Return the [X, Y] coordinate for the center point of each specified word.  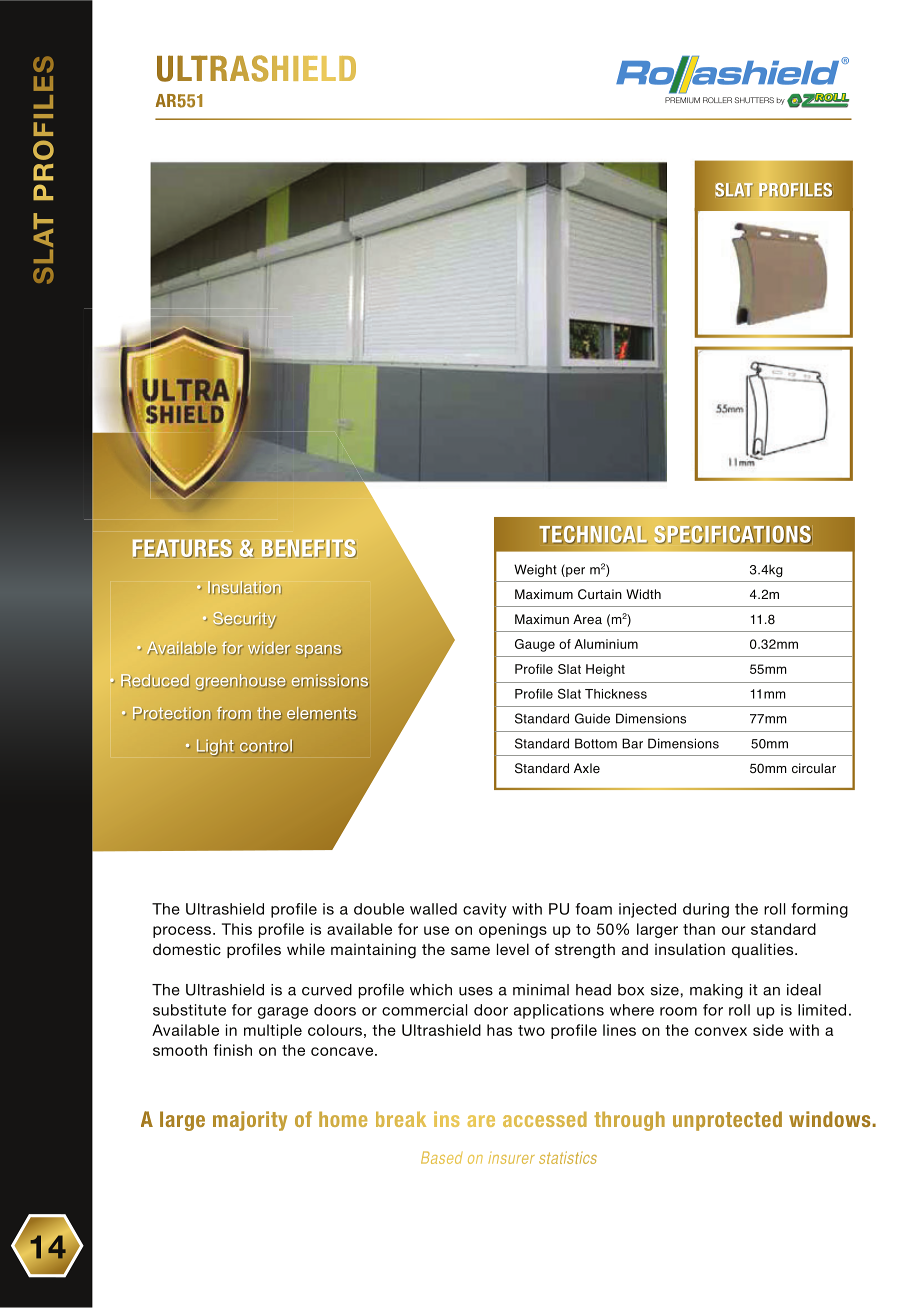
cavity [485, 910]
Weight [535, 570]
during [706, 910]
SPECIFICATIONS [733, 534]
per [574, 571]
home [343, 1119]
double [379, 909]
